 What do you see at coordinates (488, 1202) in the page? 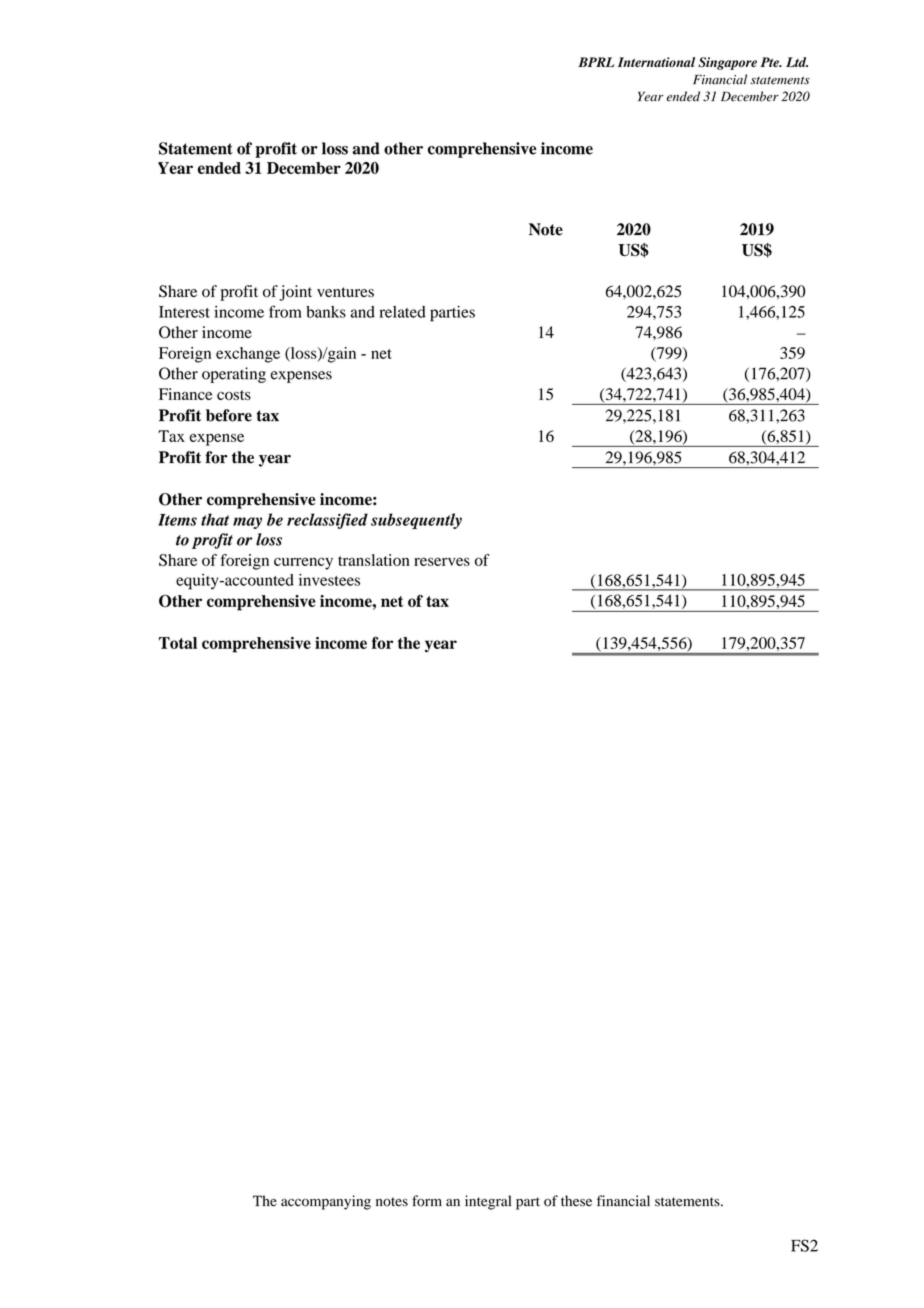
I see `integral` at bounding box center [488, 1202].
